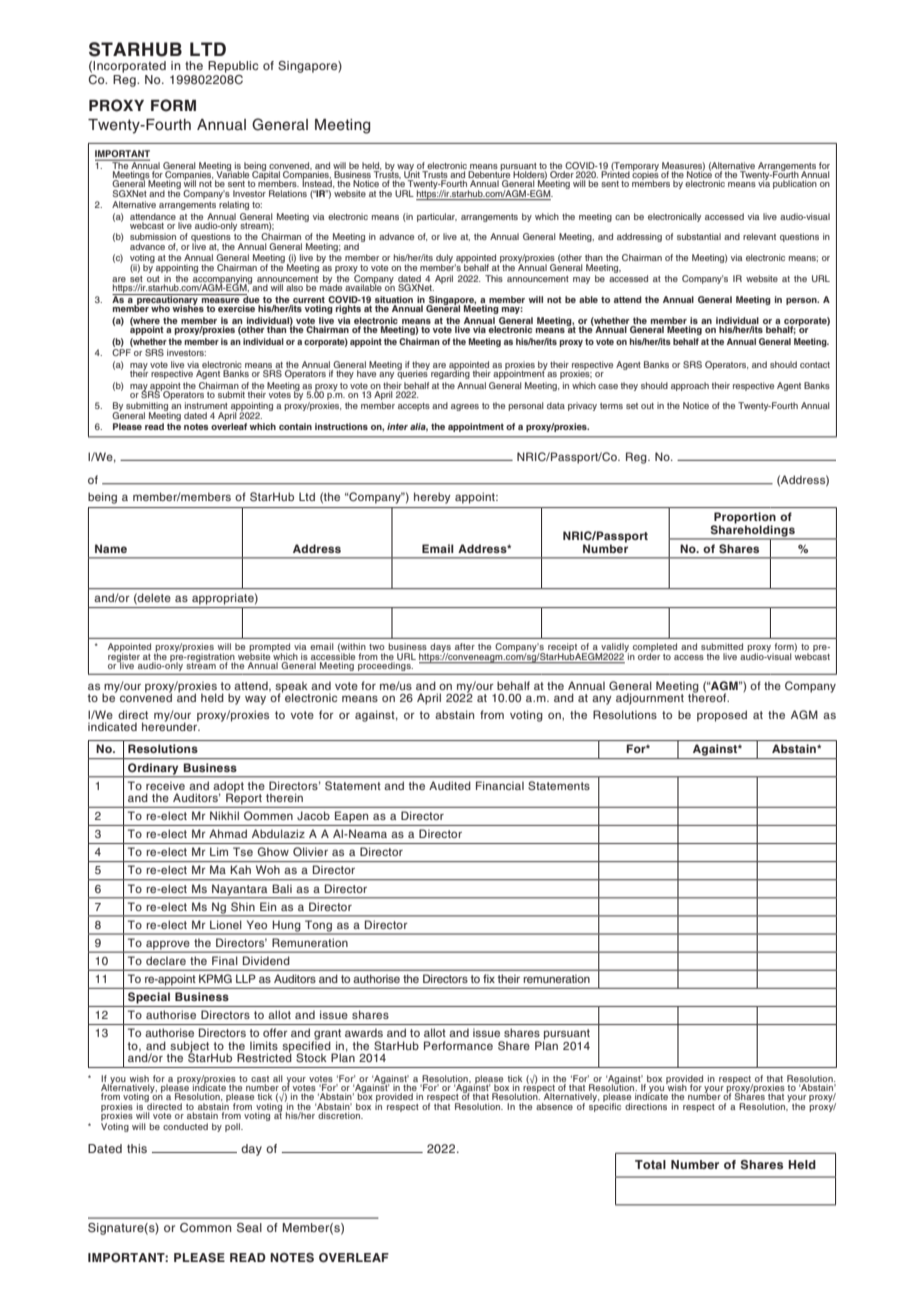 The height and width of the document is (1308, 924). What do you see at coordinates (708, 696) in the document?
I see `thereof` at bounding box center [708, 696].
